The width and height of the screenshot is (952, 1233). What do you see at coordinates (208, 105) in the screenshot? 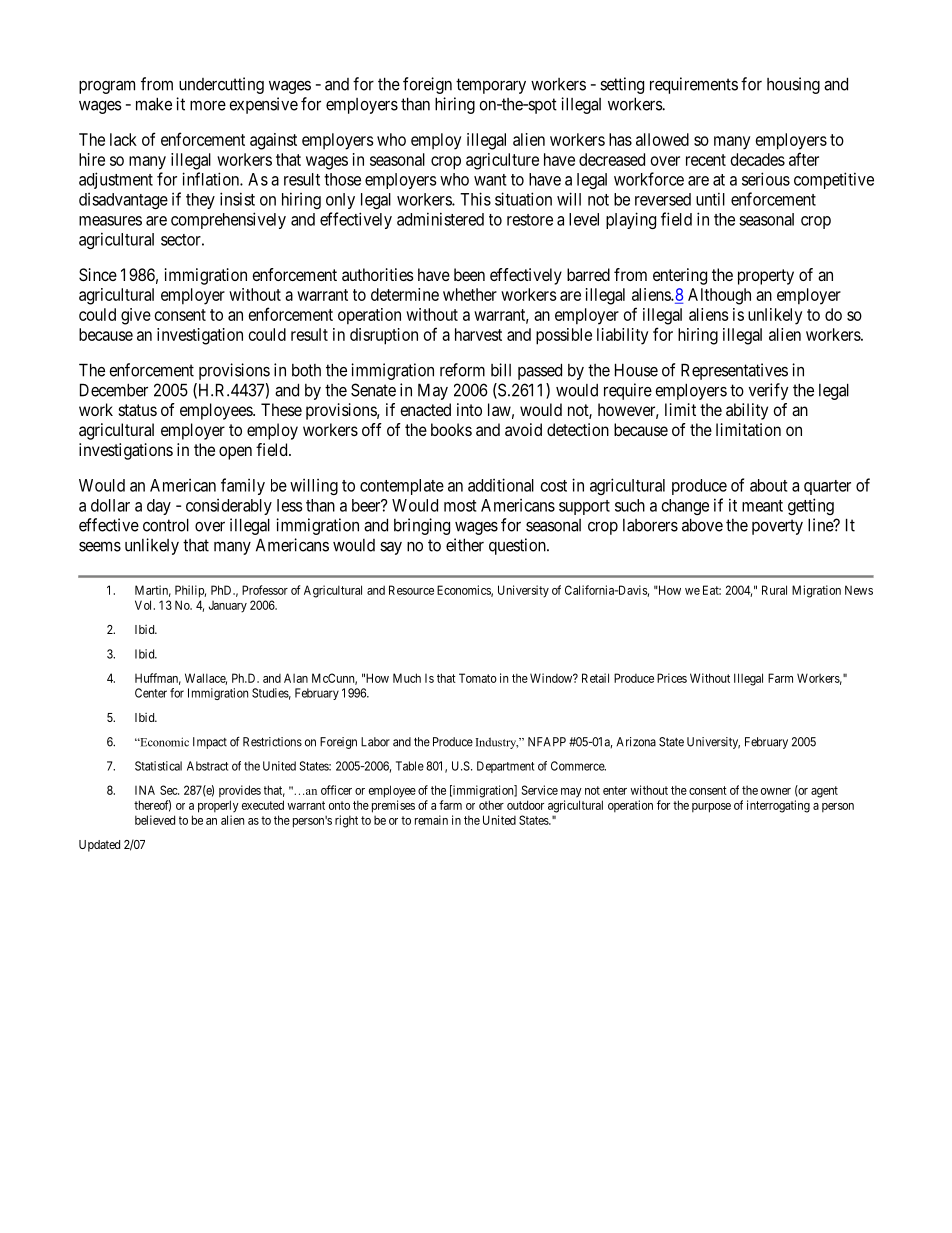
I see `more` at bounding box center [208, 105].
